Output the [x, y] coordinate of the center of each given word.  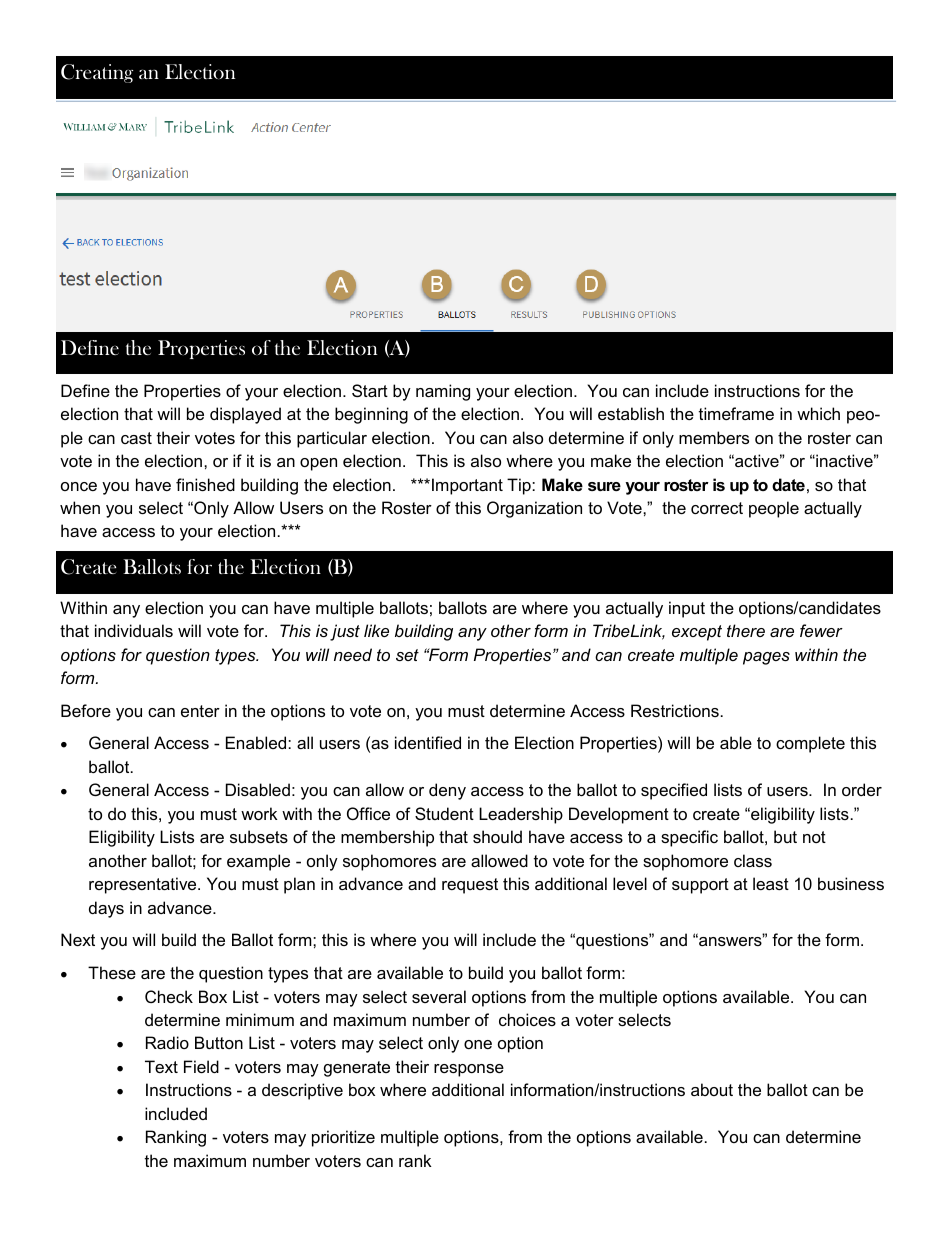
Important [467, 486]
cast [136, 438]
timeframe [736, 413]
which [818, 413]
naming [443, 392]
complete [810, 744]
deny [447, 791]
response [469, 1070]
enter [200, 711]
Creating [97, 73]
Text [161, 1066]
